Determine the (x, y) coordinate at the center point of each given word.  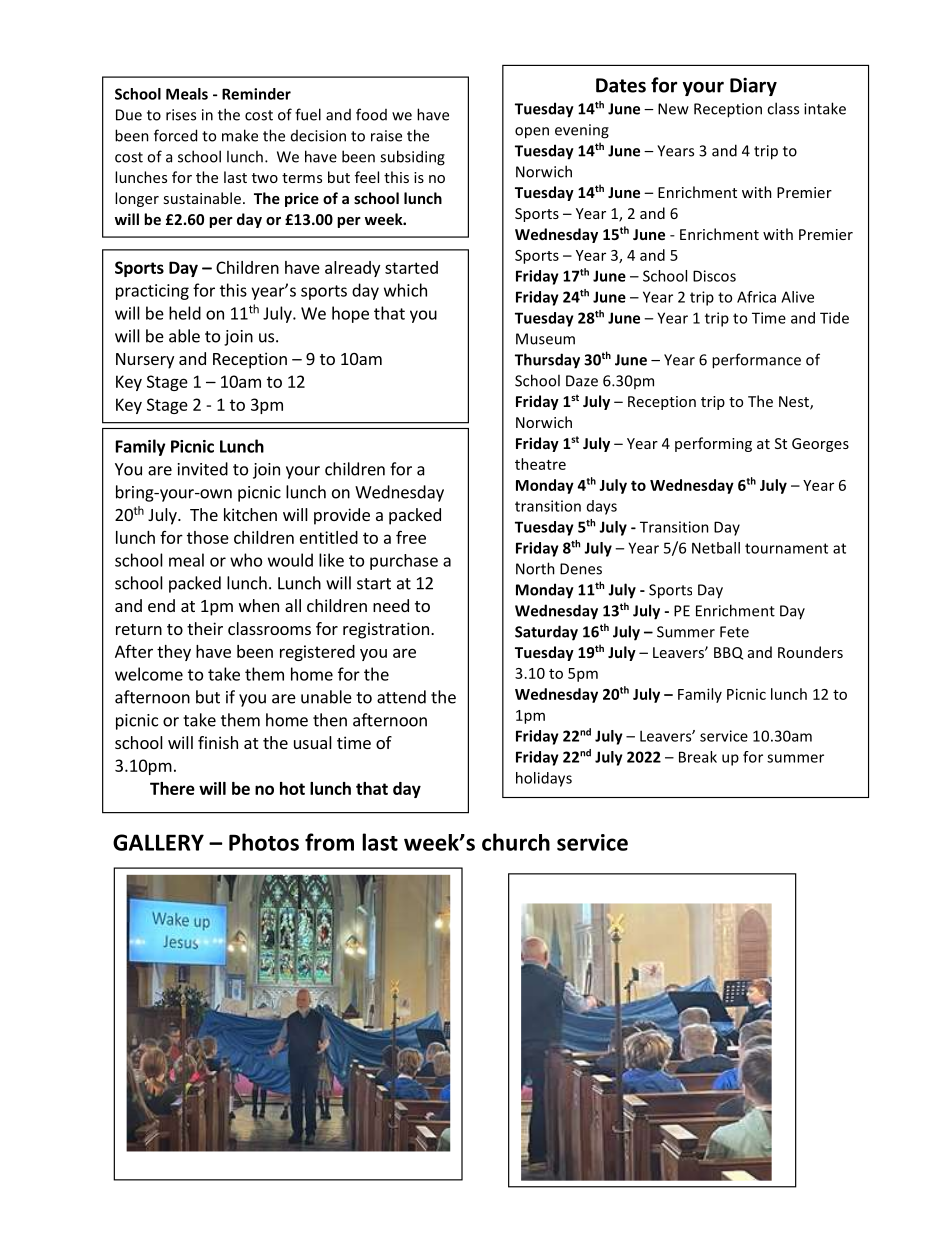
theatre (540, 464)
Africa (756, 297)
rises (181, 115)
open (532, 133)
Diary (753, 86)
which (405, 290)
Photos (264, 842)
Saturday (546, 633)
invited (203, 469)
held (185, 313)
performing (713, 444)
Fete (734, 632)
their (205, 628)
